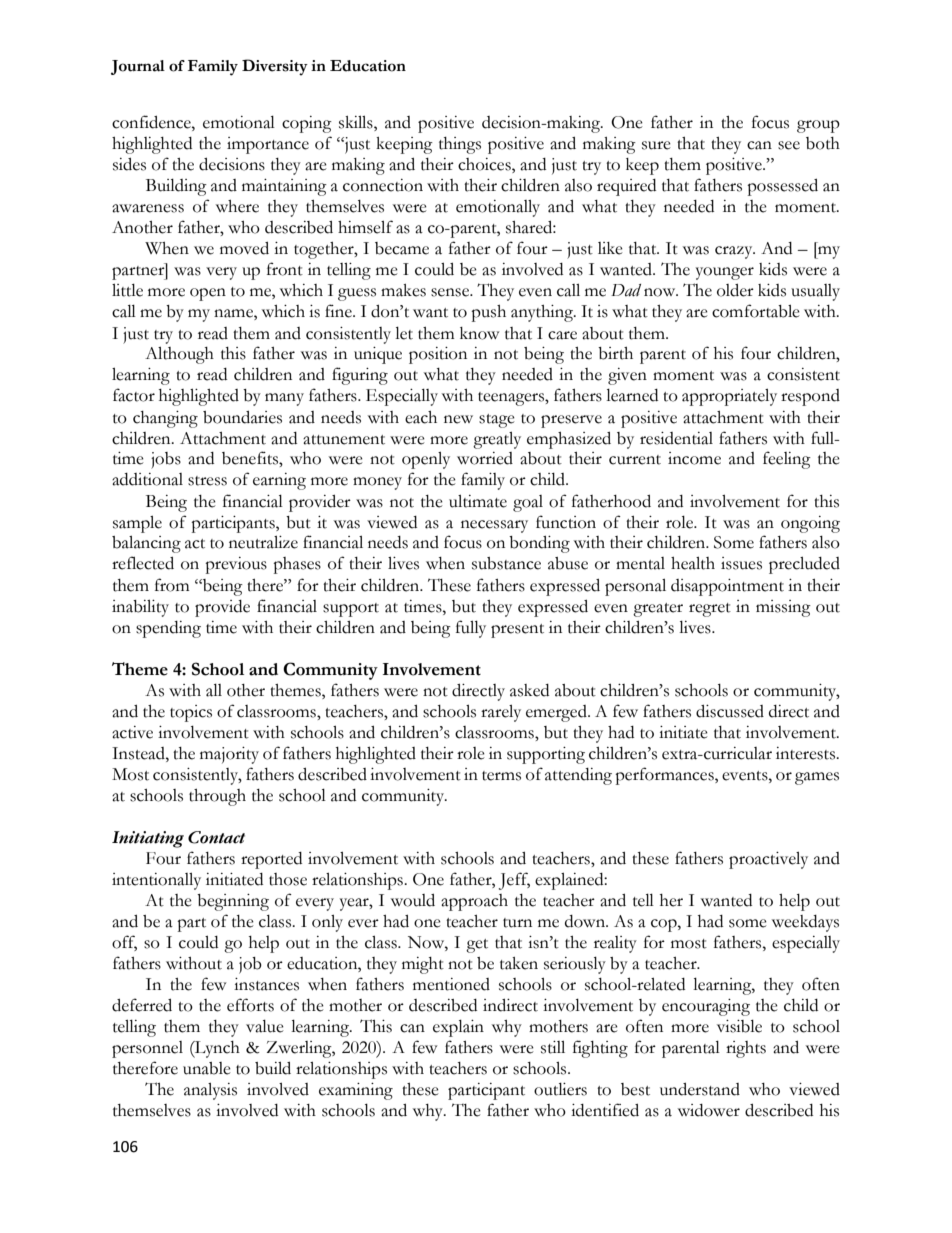 Image resolution: width=952 pixels, height=1233 pixels. I want to click on see, so click(789, 145).
